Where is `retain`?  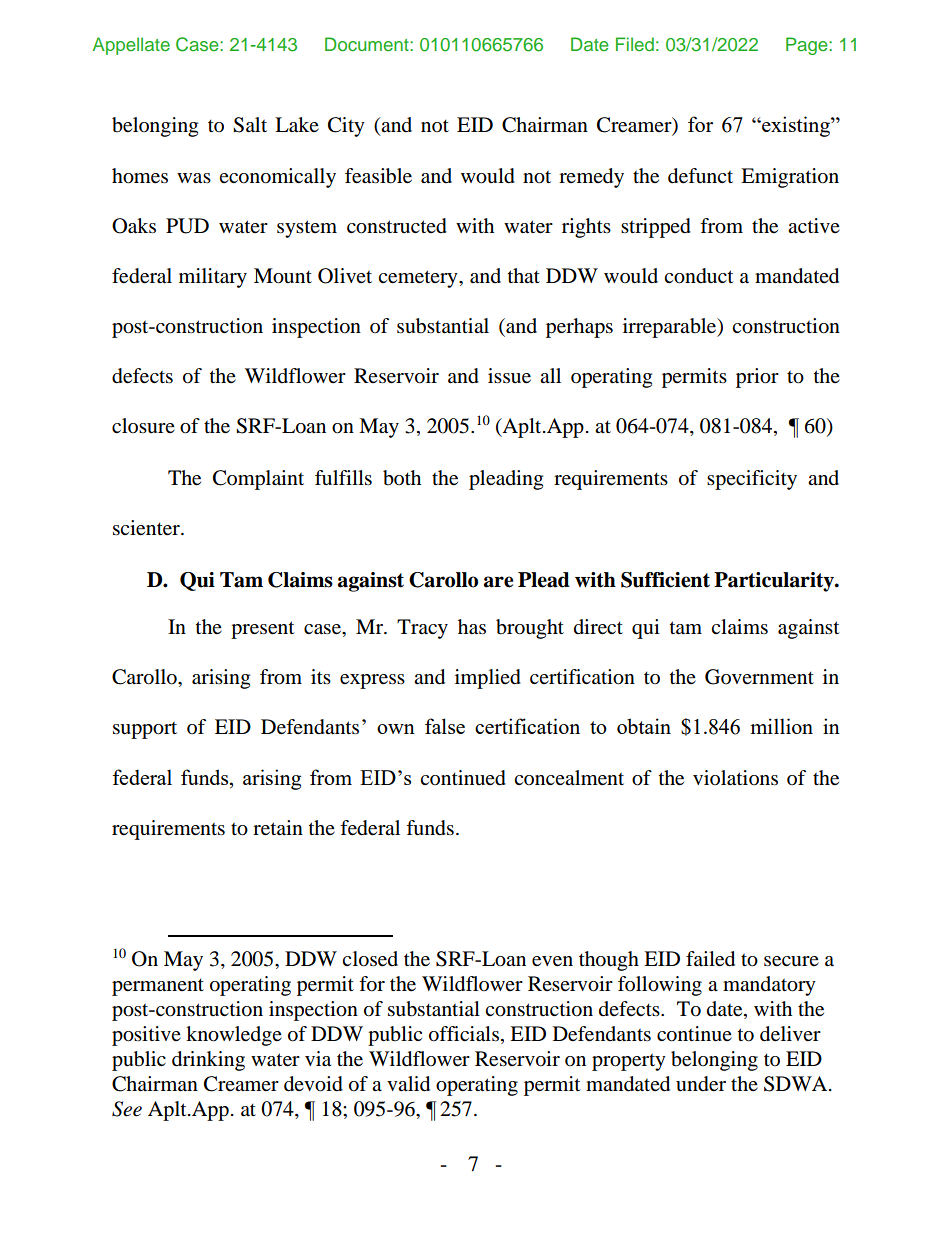
retain is located at coordinates (278, 828).
